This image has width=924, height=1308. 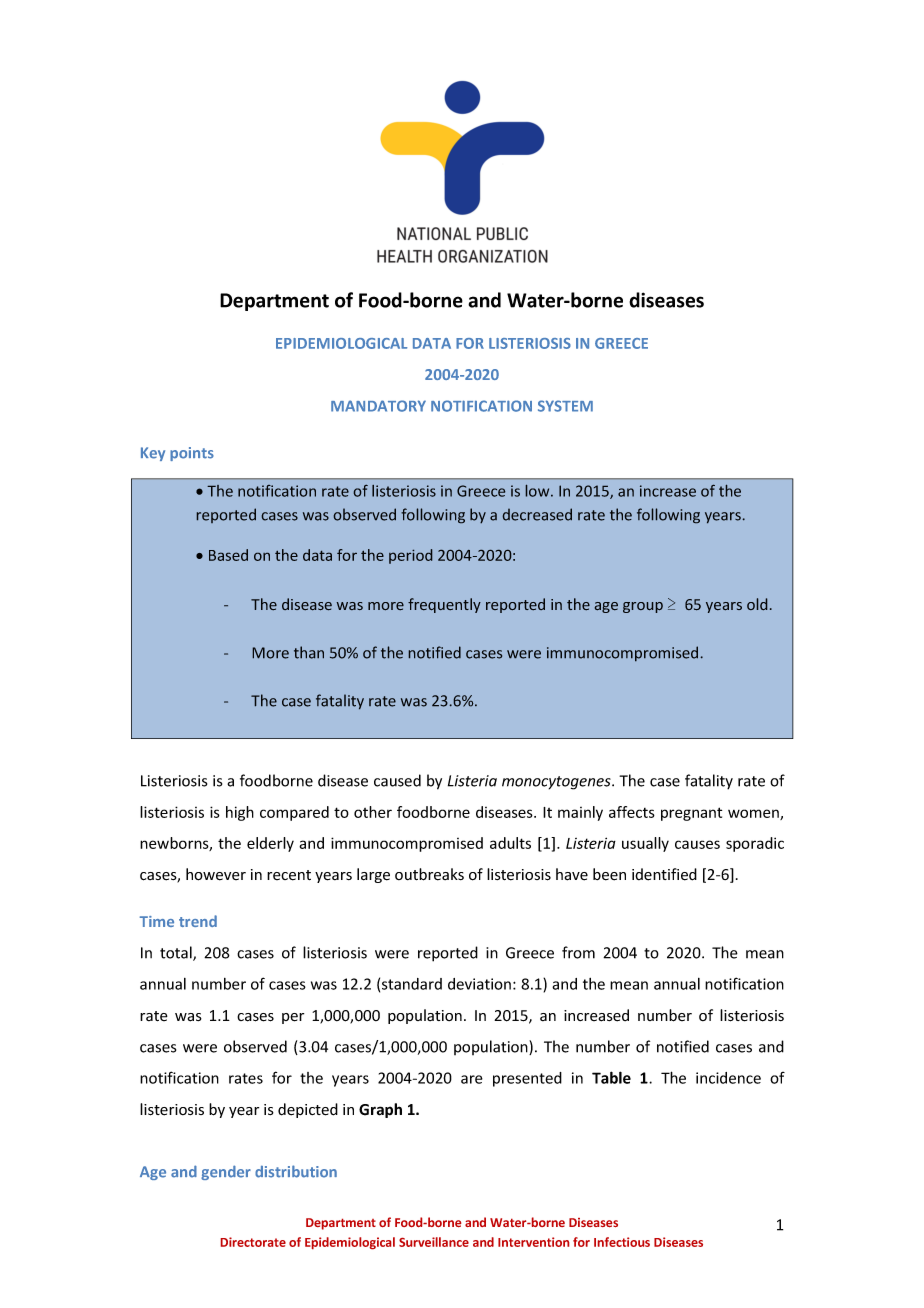 What do you see at coordinates (378, 406) in the image?
I see `MANDATORY` at bounding box center [378, 406].
